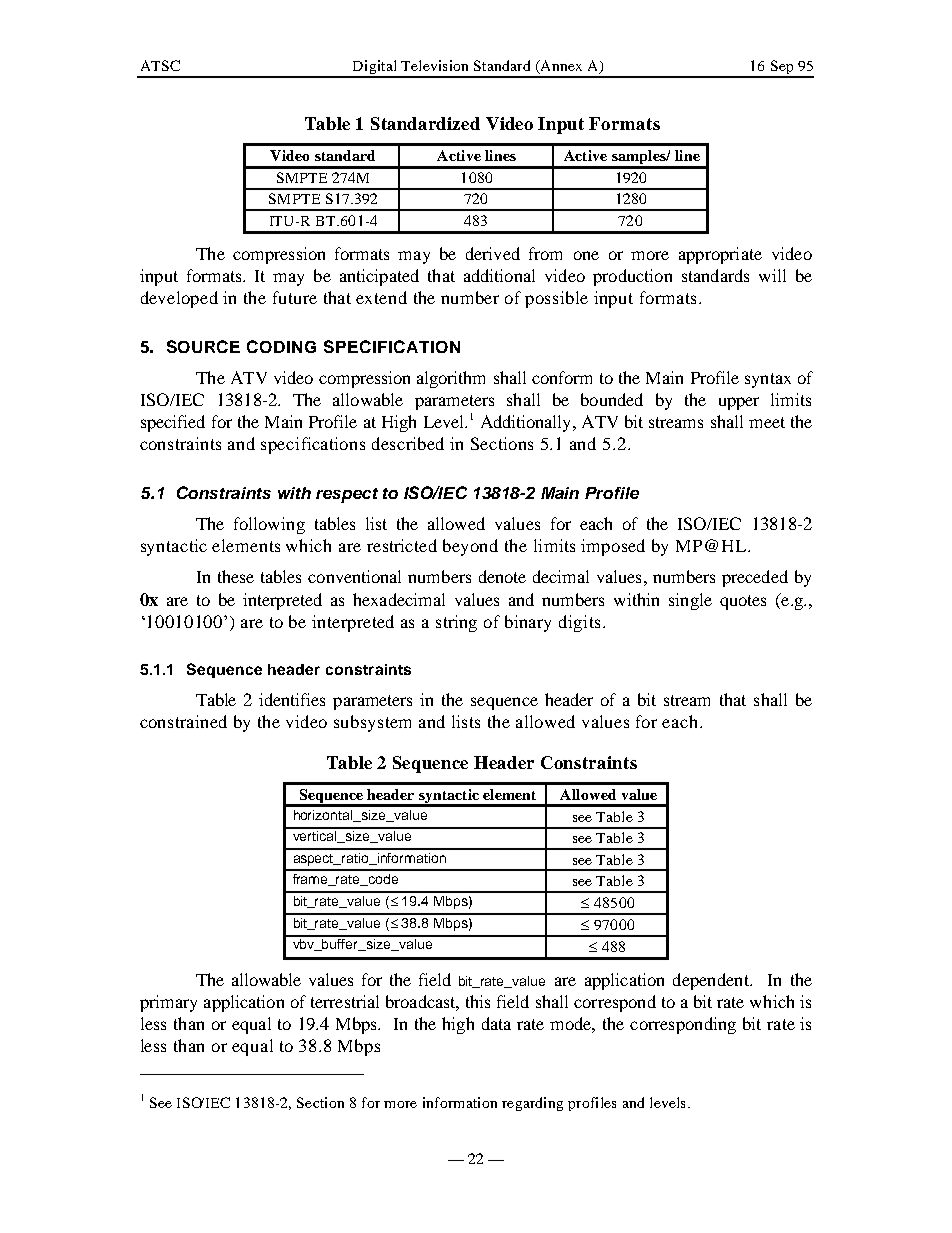  Describe the element at coordinates (160, 65) in the screenshot. I see `ATSC` at that location.
